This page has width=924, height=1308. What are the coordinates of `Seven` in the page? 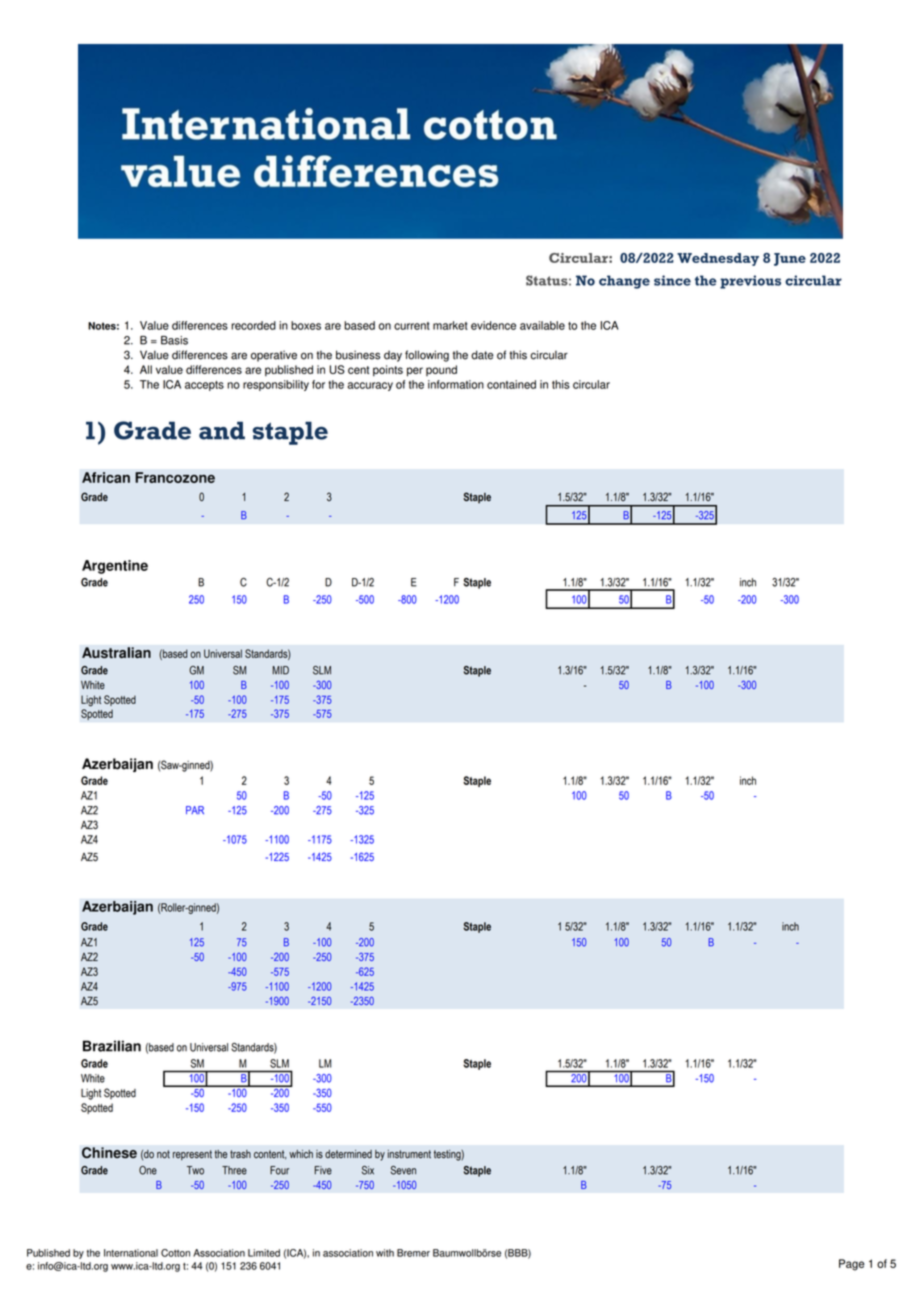 It's located at (403, 1170).
